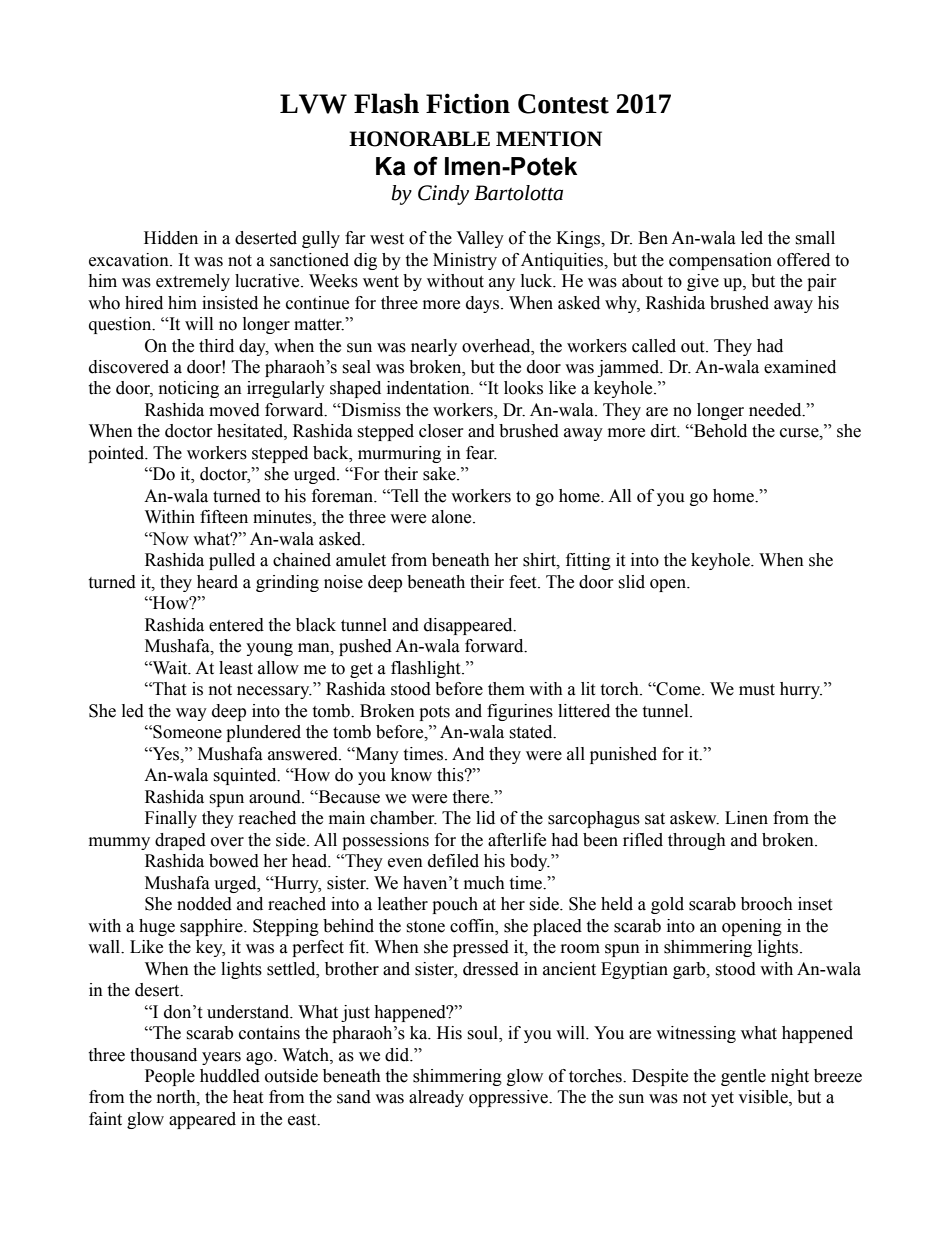 The height and width of the image is (1233, 952). I want to click on small, so click(815, 238).
